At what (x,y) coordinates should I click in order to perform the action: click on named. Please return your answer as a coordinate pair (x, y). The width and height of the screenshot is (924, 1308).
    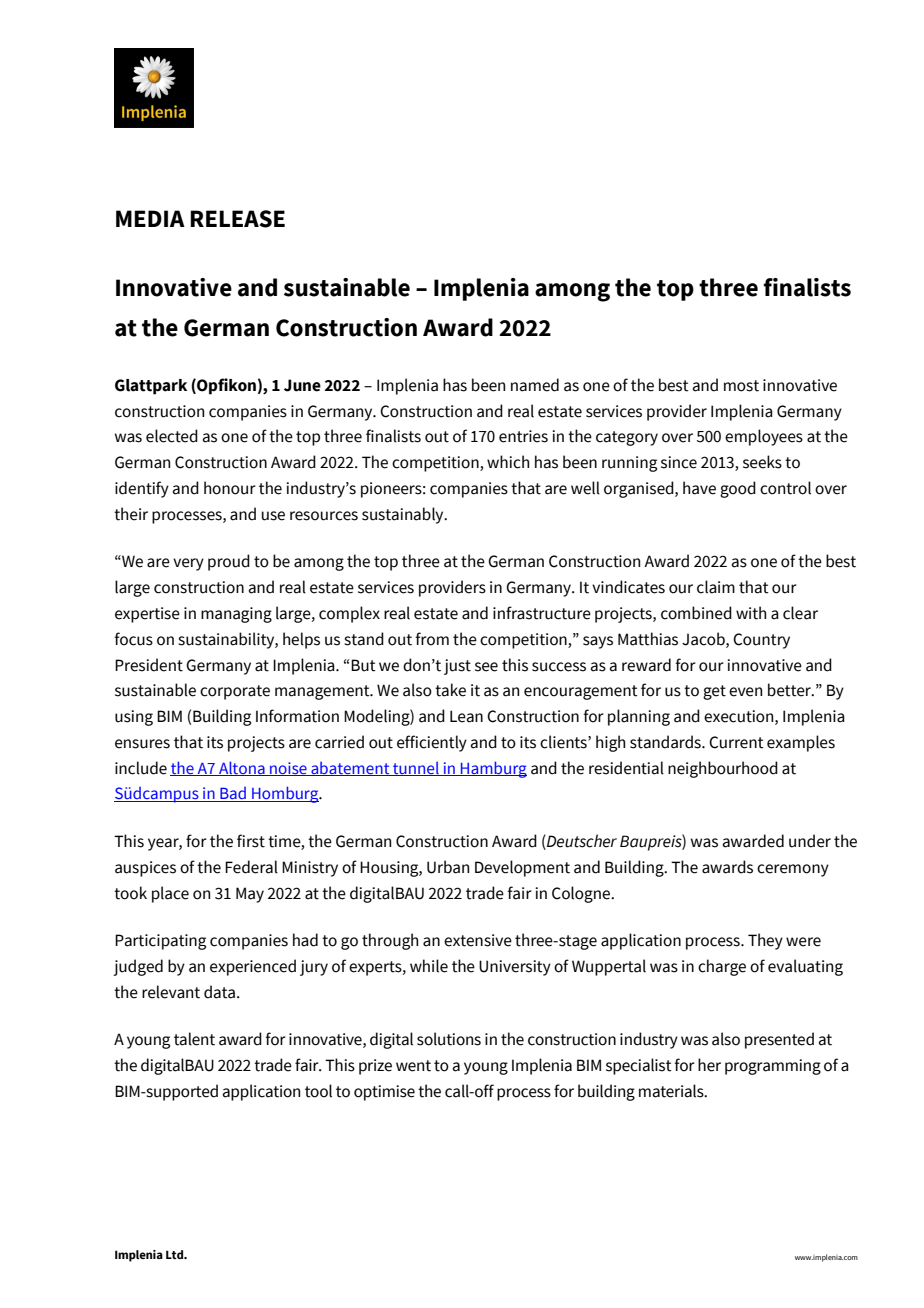
    Looking at the image, I should click on (535, 385).
